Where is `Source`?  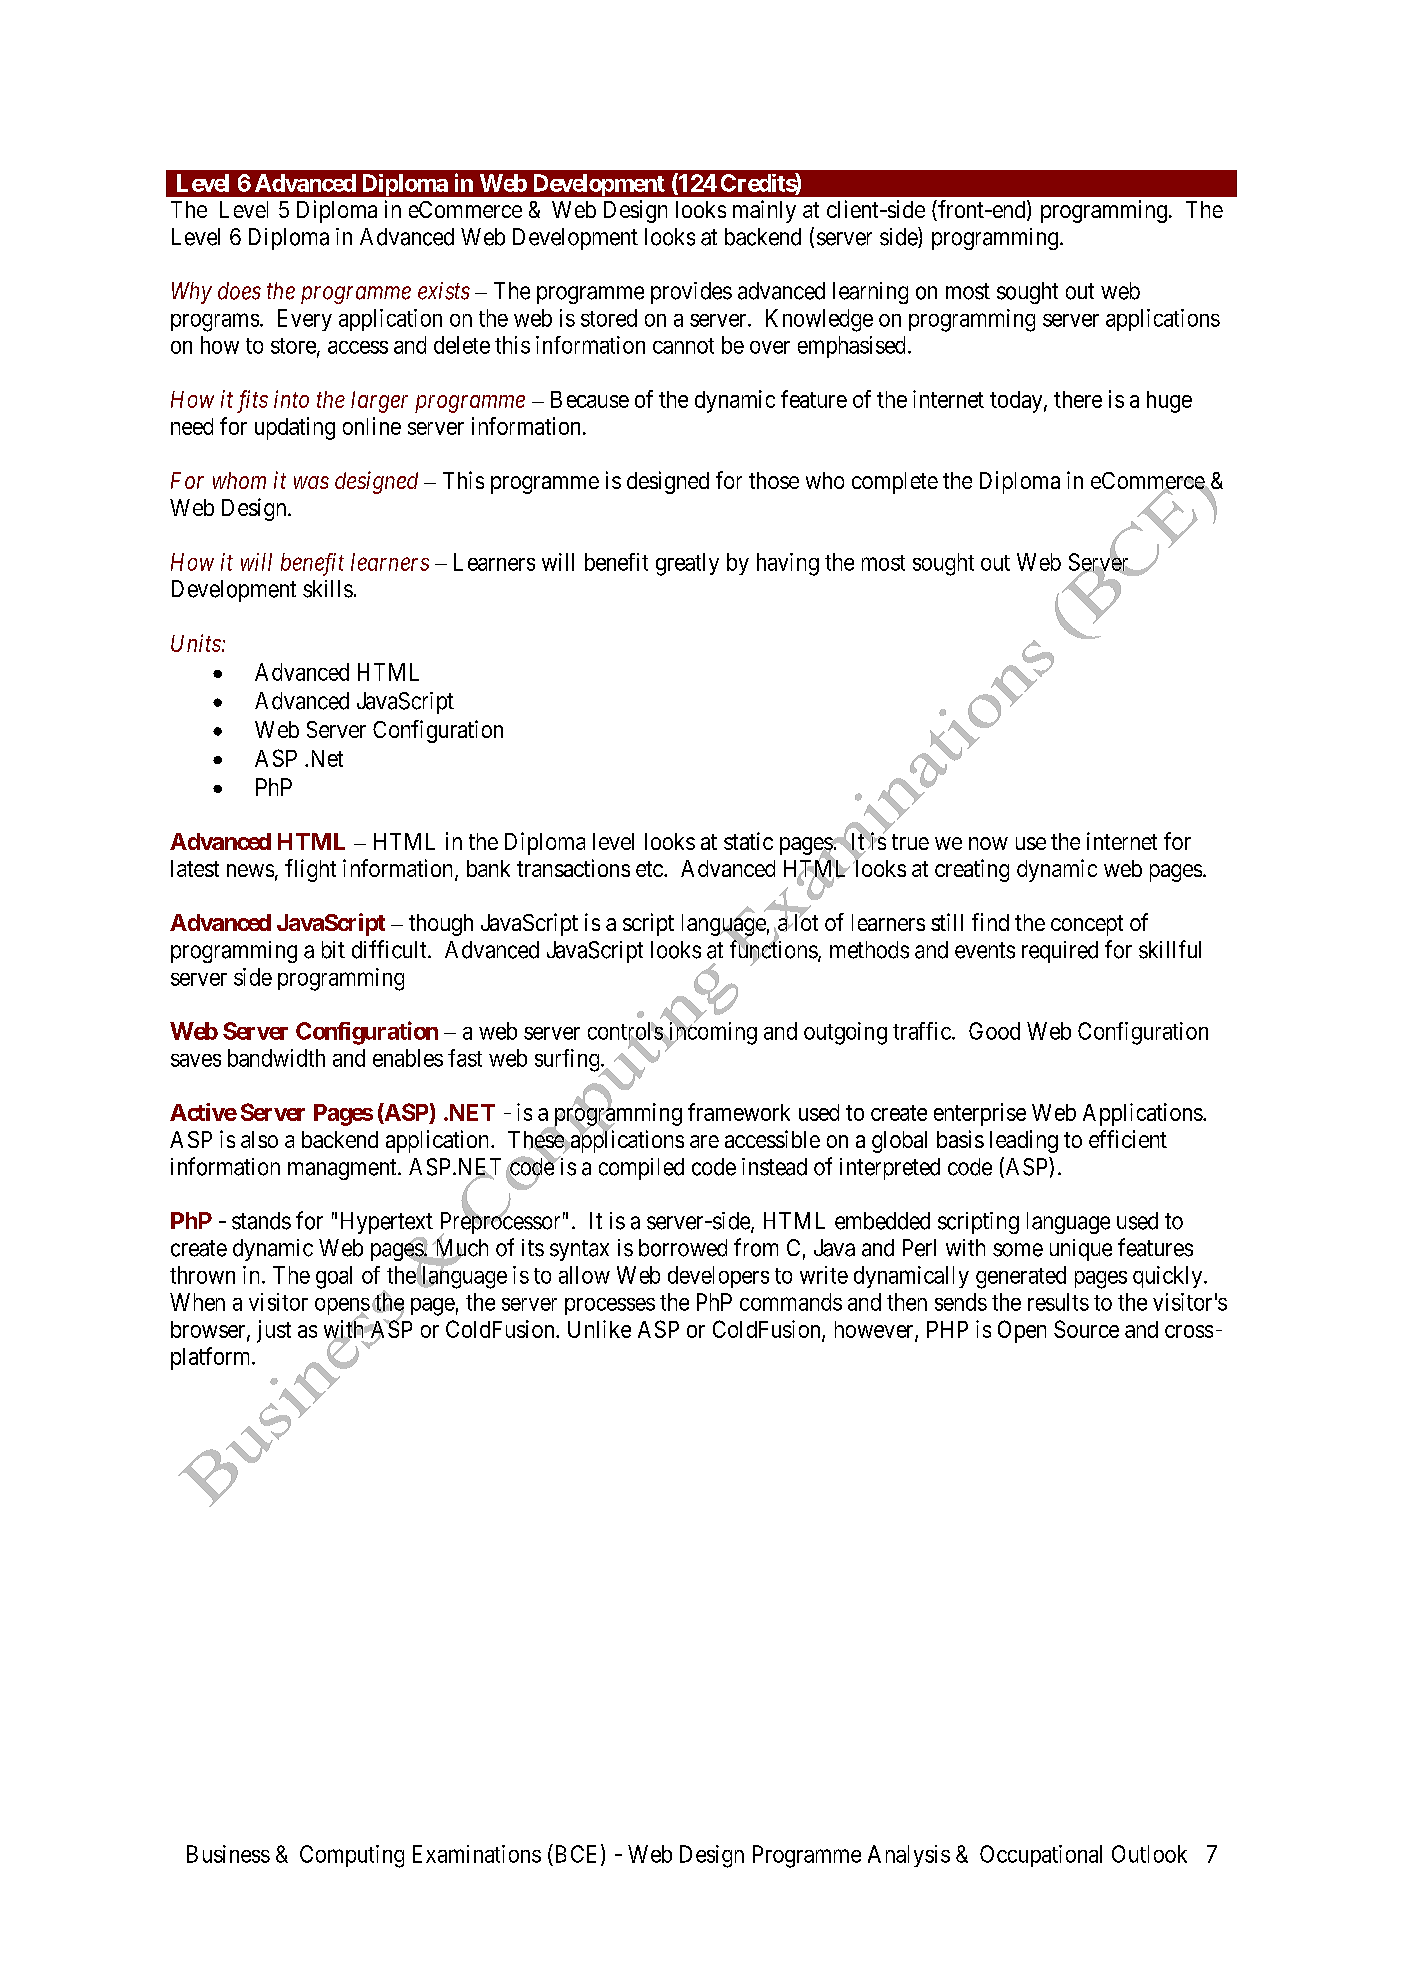
Source is located at coordinates (1086, 1329).
